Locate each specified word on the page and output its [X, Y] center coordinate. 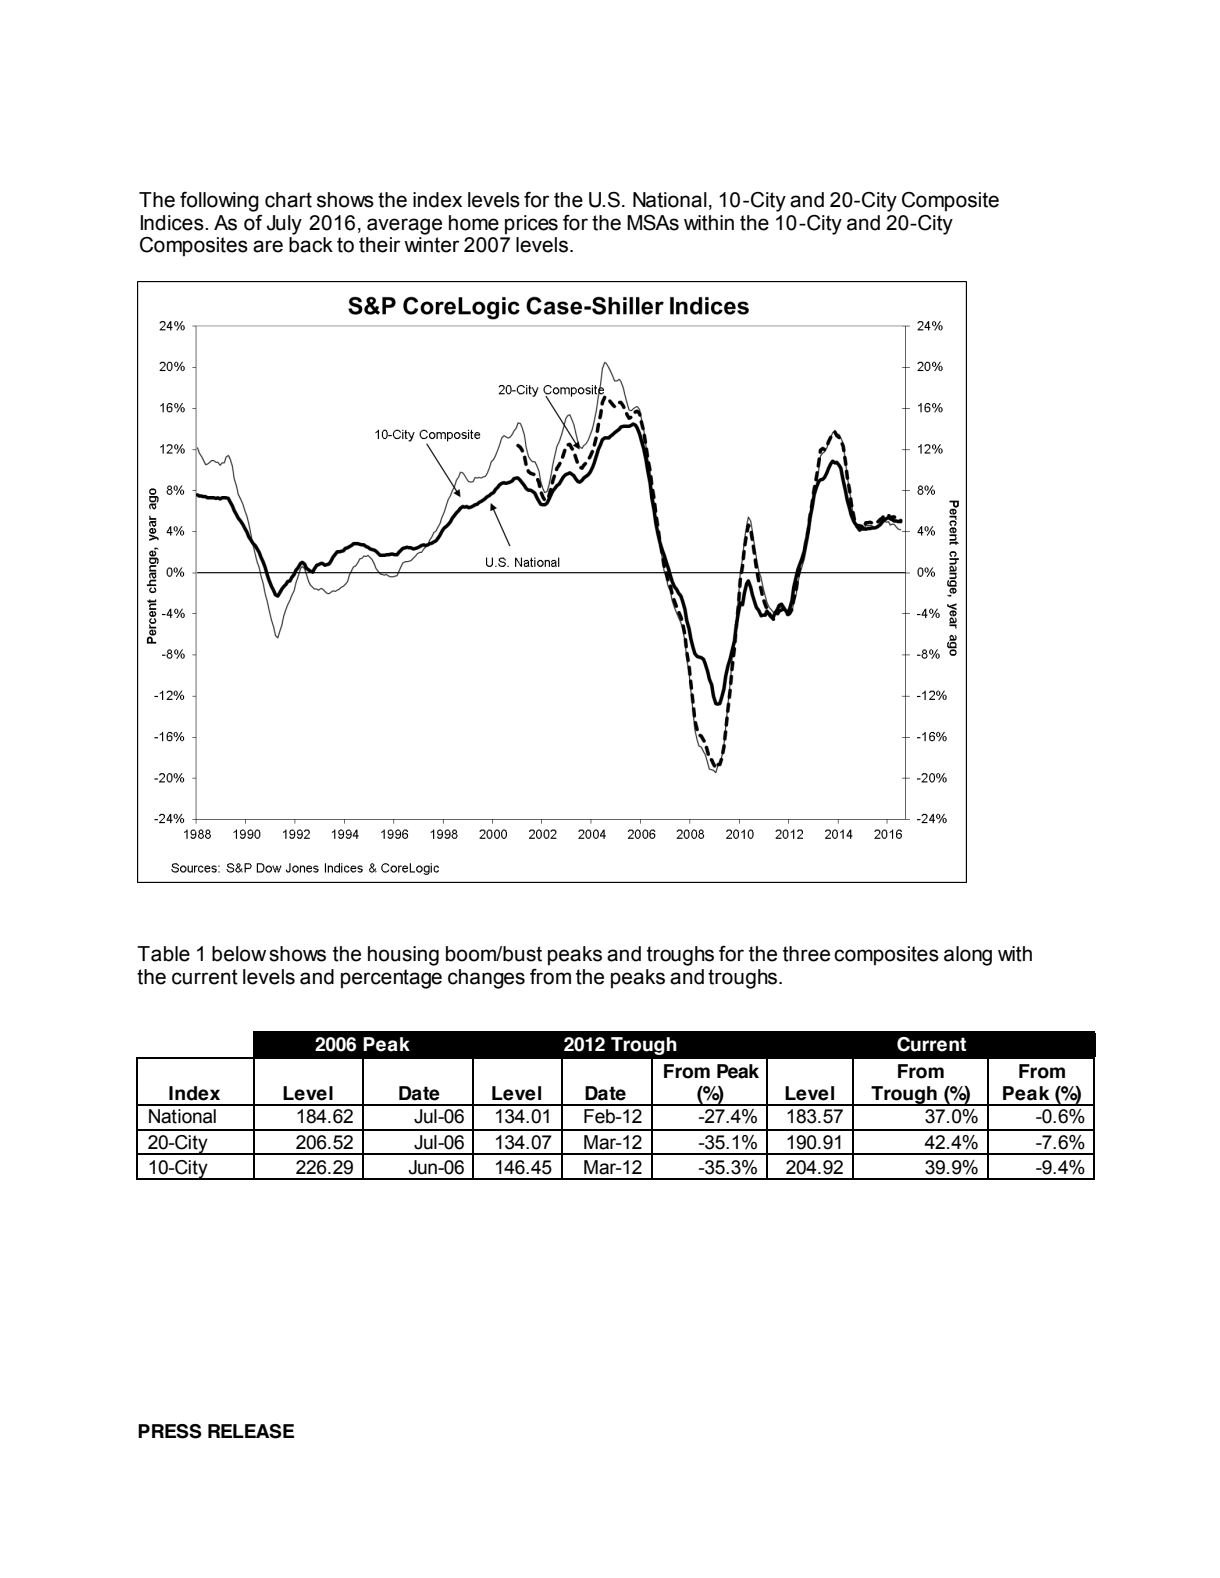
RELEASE [251, 1431]
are [268, 246]
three [806, 954]
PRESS [170, 1431]
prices [531, 225]
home [474, 223]
